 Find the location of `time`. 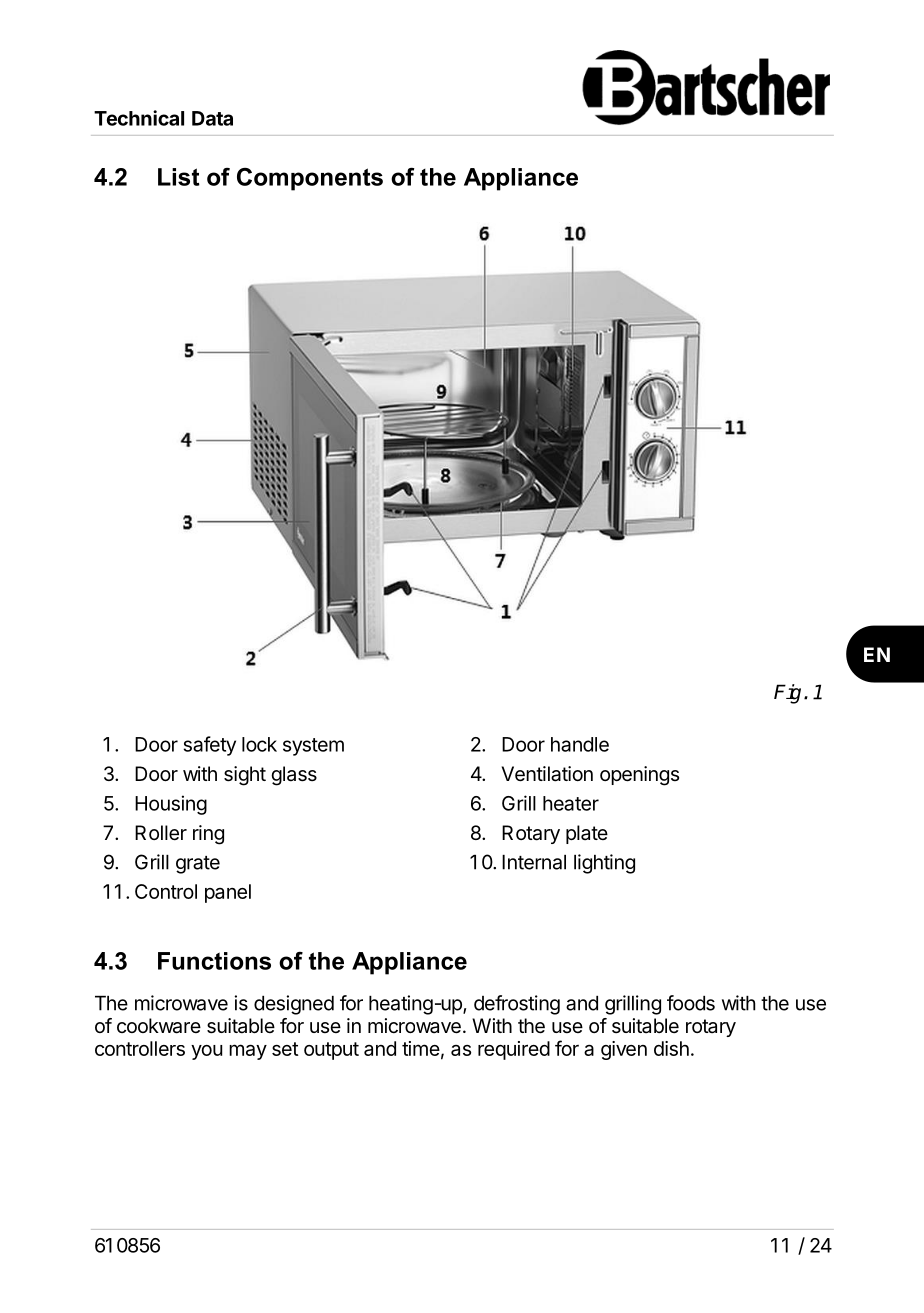

time is located at coordinates (421, 1048).
